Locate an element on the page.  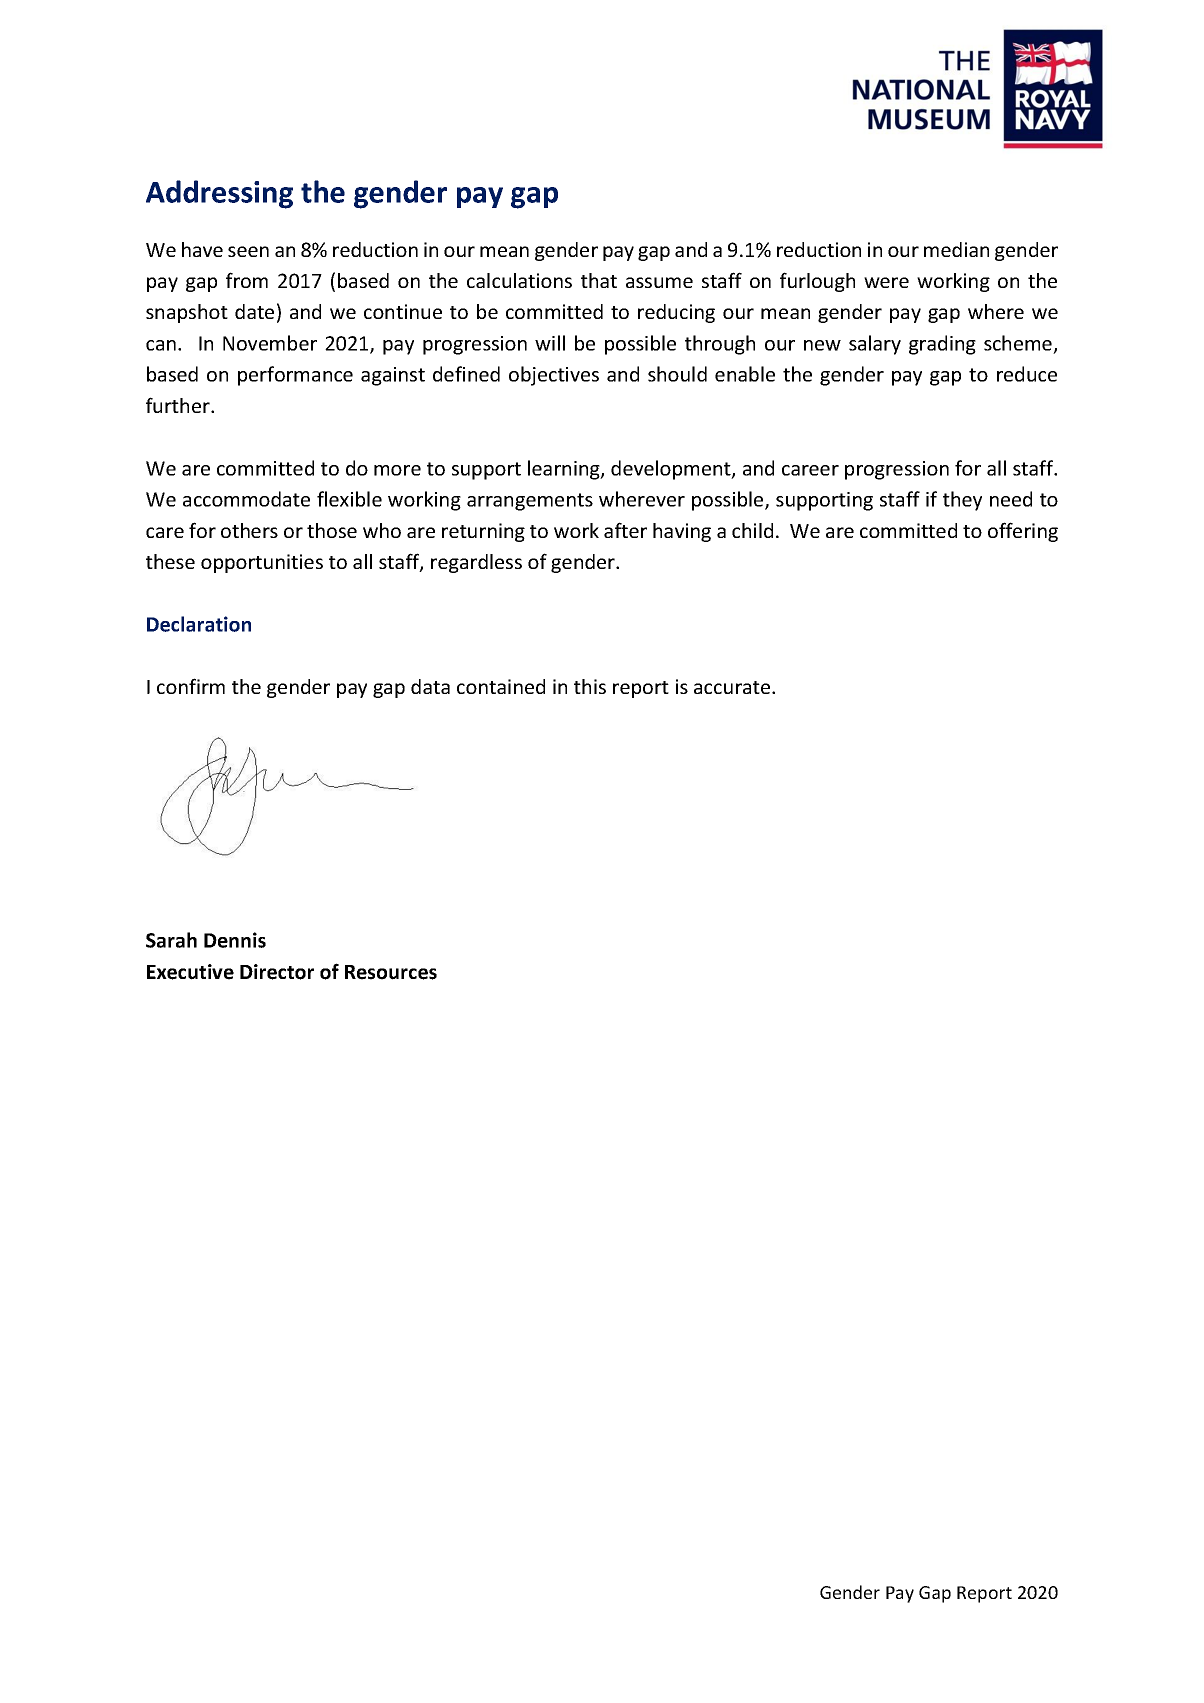
median is located at coordinates (956, 249).
